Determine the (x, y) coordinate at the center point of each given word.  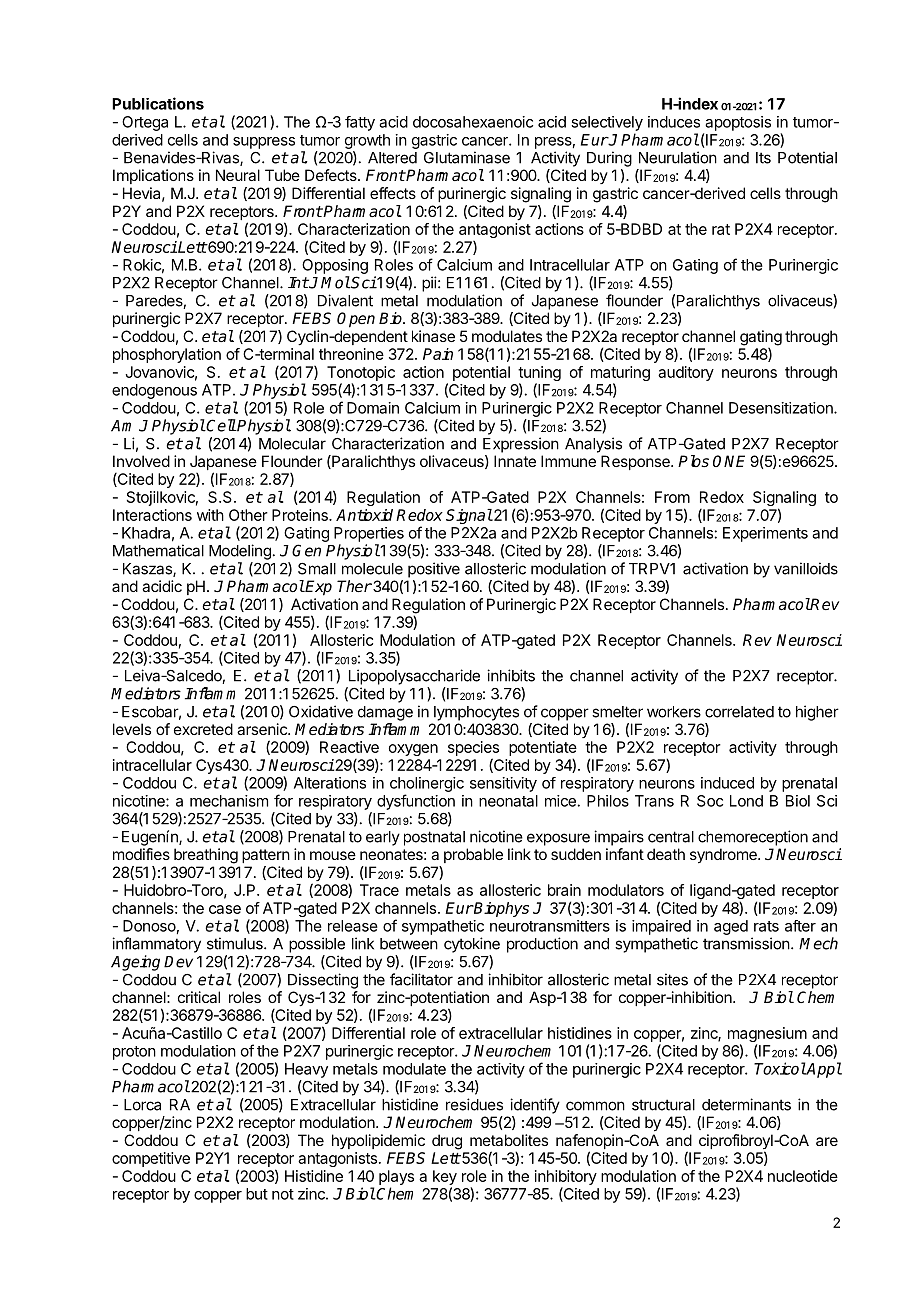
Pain (438, 354)
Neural (238, 175)
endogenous (154, 391)
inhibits (511, 675)
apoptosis (738, 123)
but (257, 1194)
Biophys (500, 909)
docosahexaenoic (473, 122)
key (445, 1177)
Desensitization (782, 408)
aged (731, 927)
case (225, 909)
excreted (203, 729)
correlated (739, 712)
